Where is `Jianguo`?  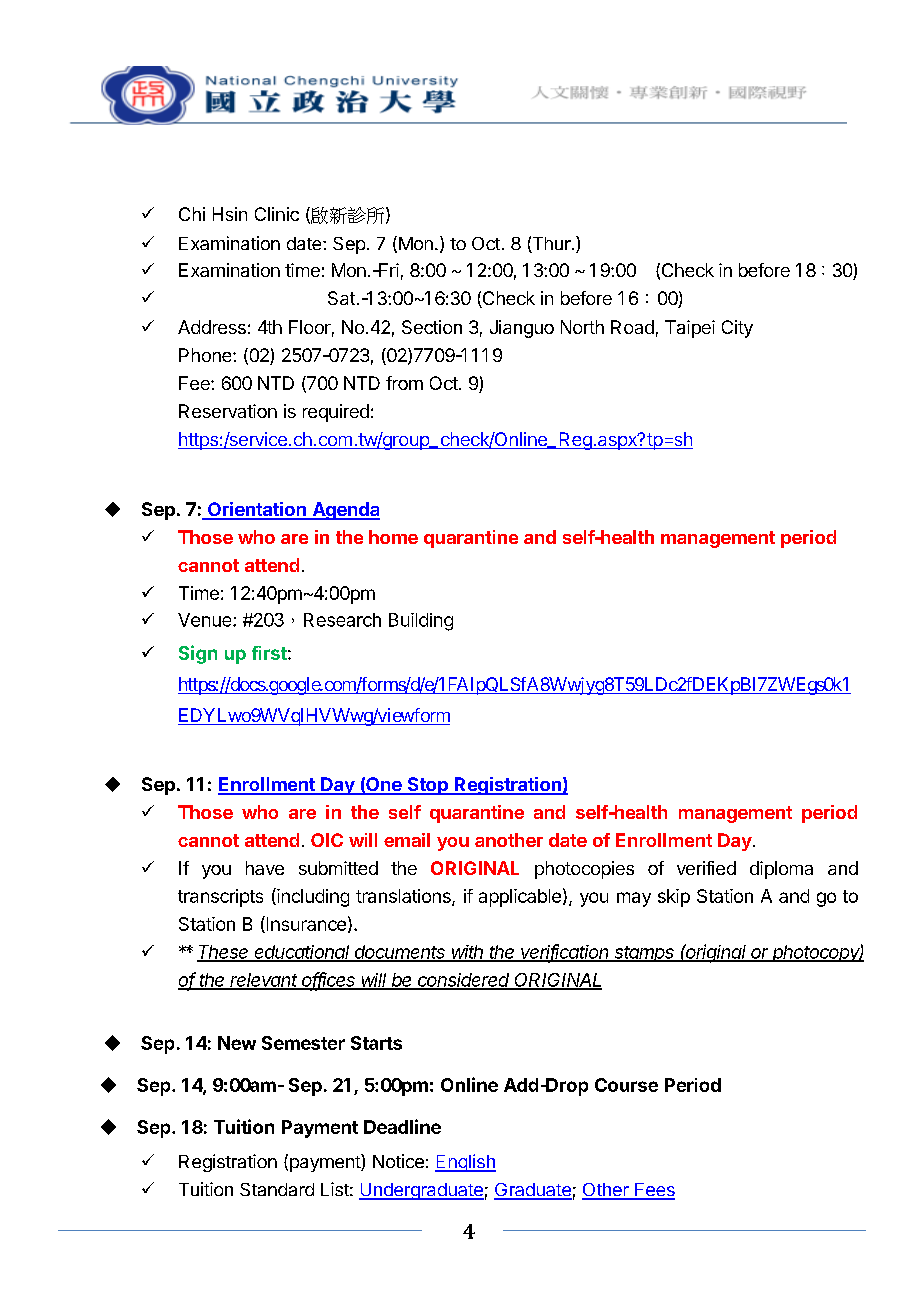
Jianguo is located at coordinates (522, 329).
